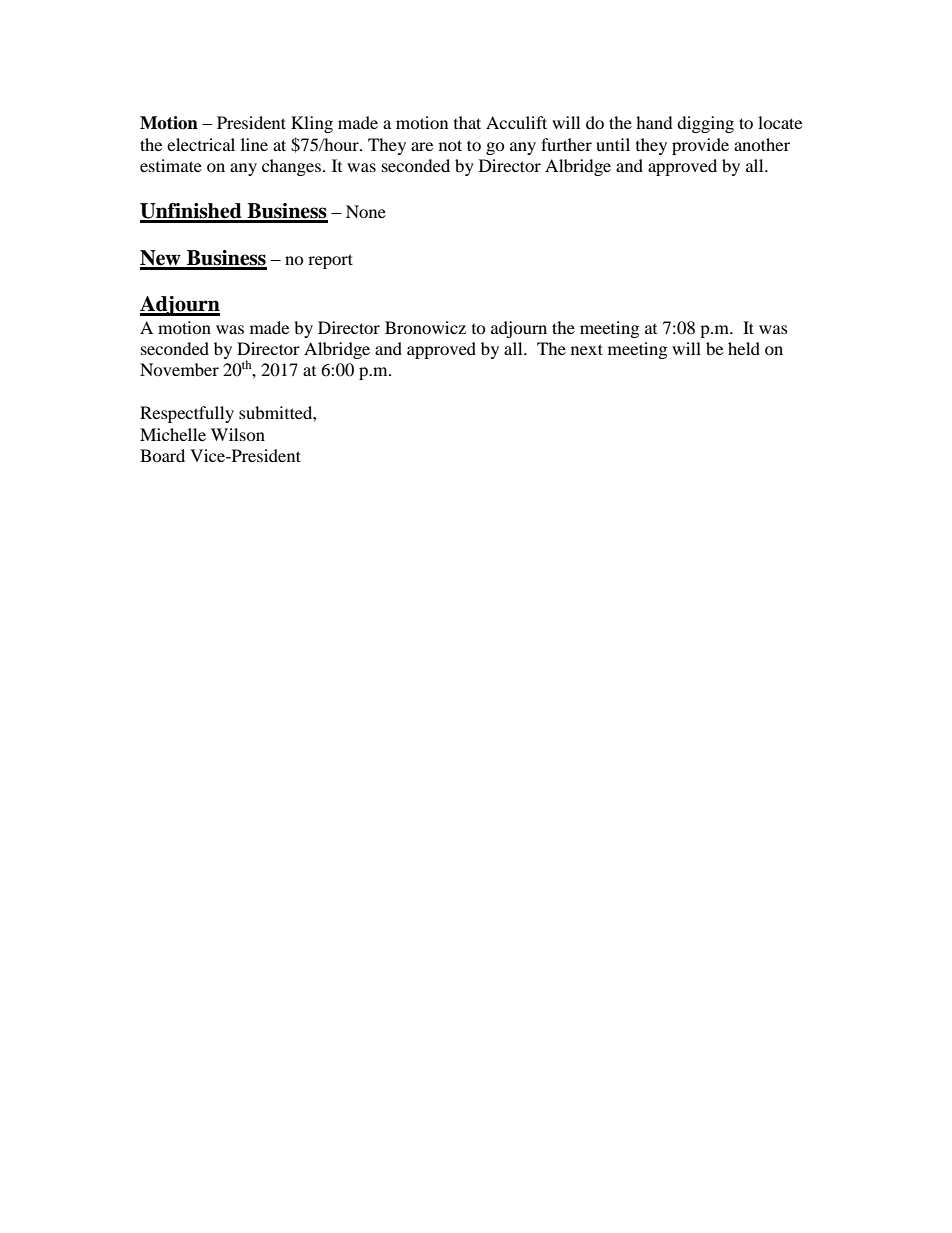 This screenshot has height=1233, width=952. I want to click on report, so click(330, 261).
